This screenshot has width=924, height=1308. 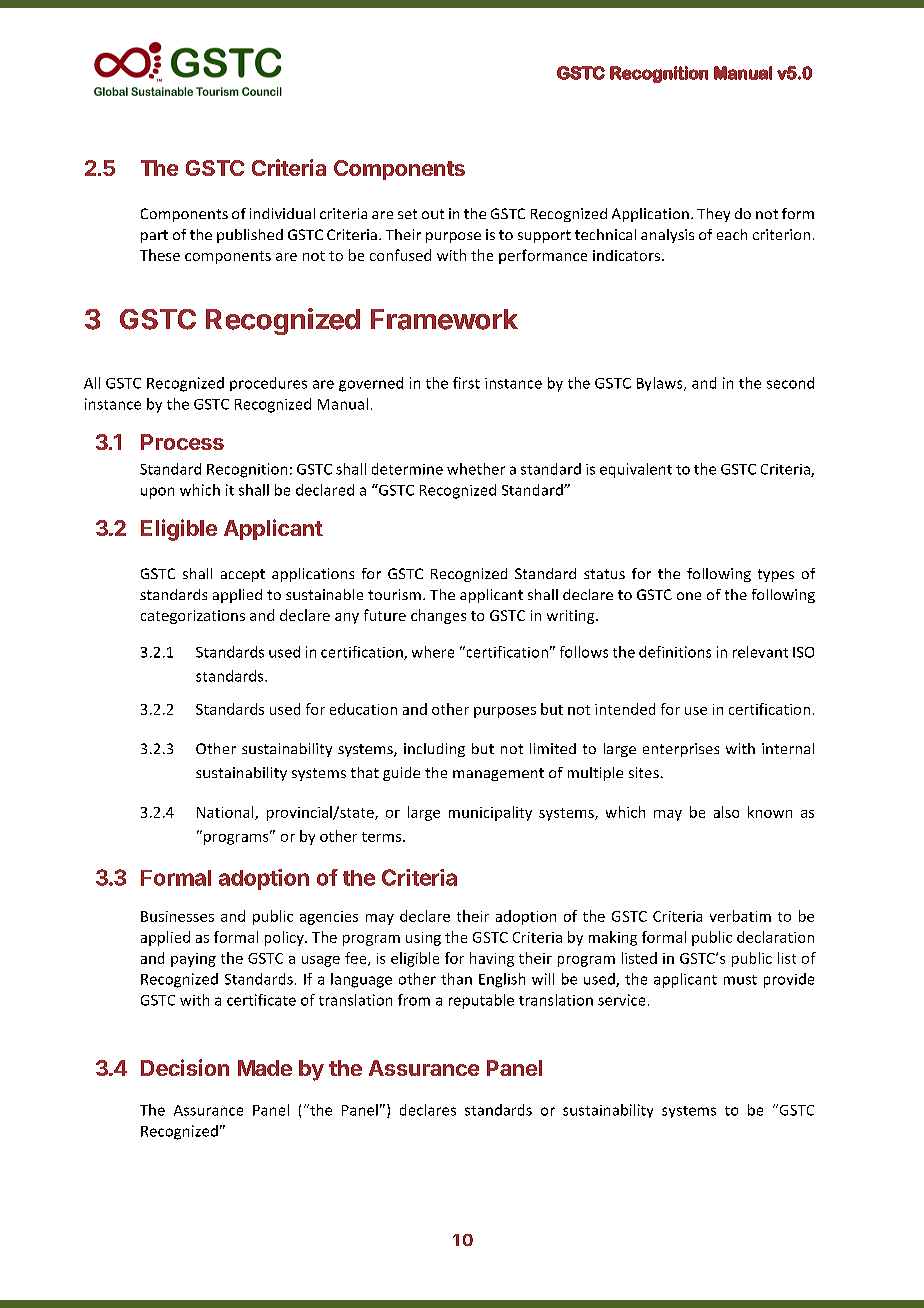 I want to click on must, so click(x=740, y=980).
